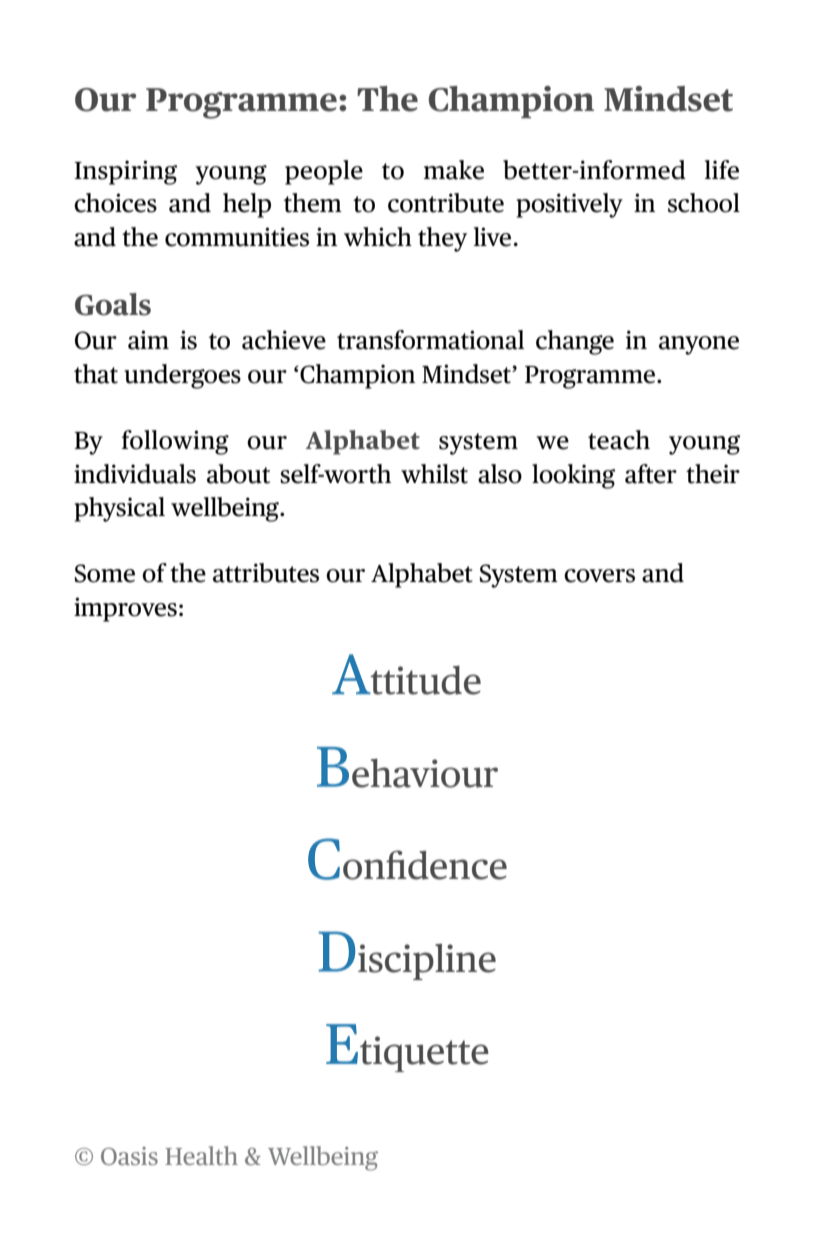  I want to click on Oasis, so click(129, 1156).
